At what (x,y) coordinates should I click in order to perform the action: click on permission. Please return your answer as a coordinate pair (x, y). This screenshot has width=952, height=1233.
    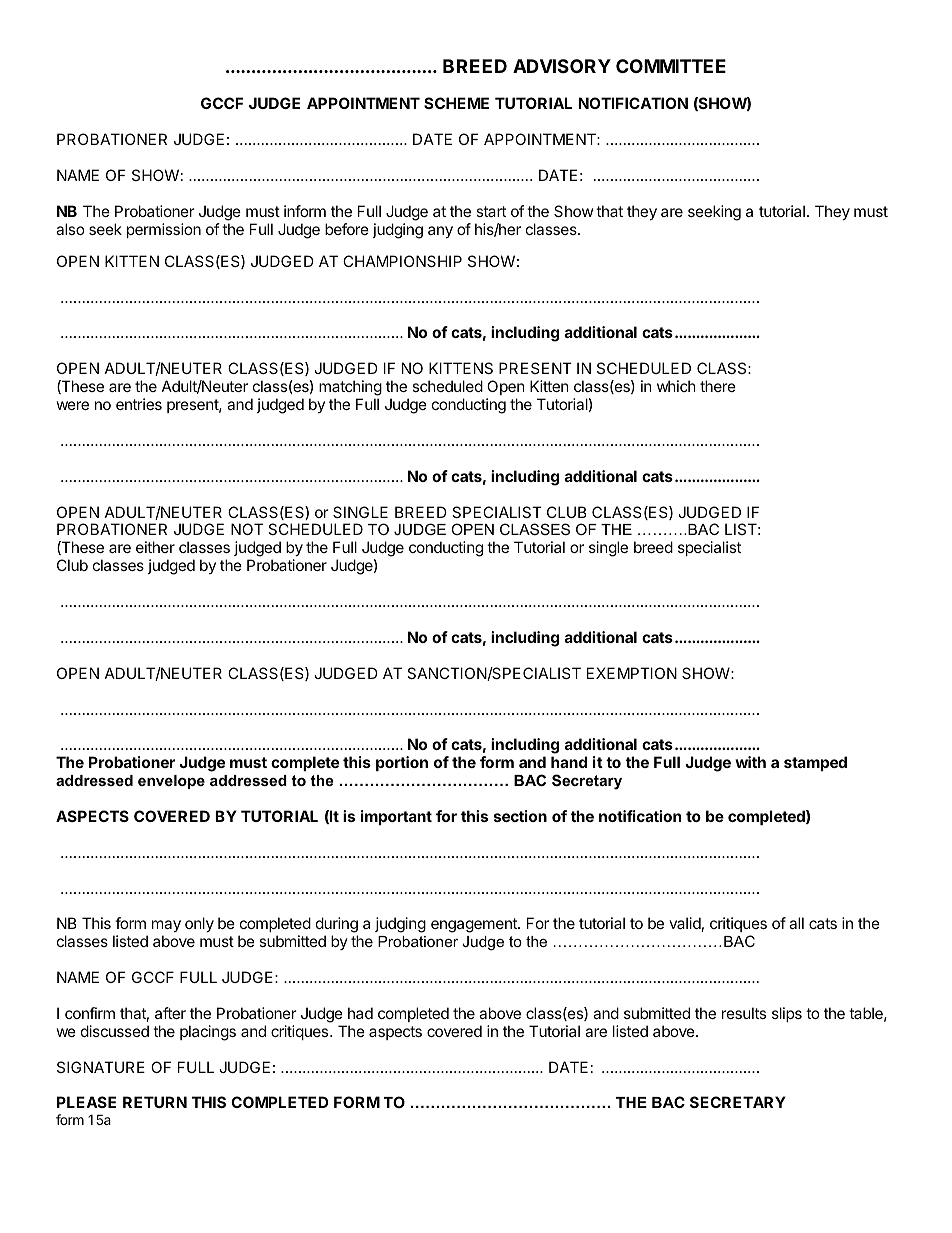
    Looking at the image, I should click on (164, 230).
